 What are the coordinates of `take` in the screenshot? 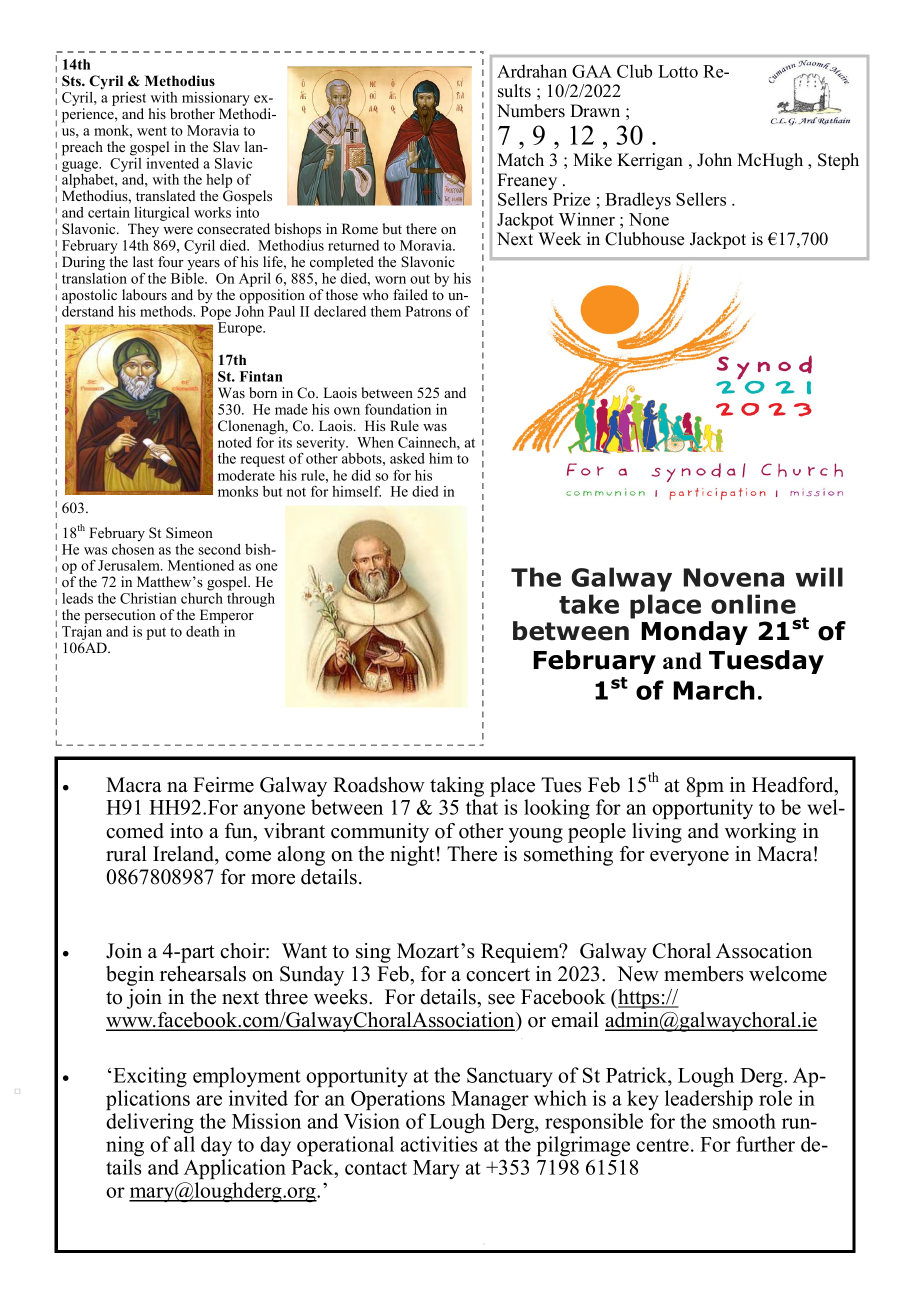 It's located at (589, 604).
